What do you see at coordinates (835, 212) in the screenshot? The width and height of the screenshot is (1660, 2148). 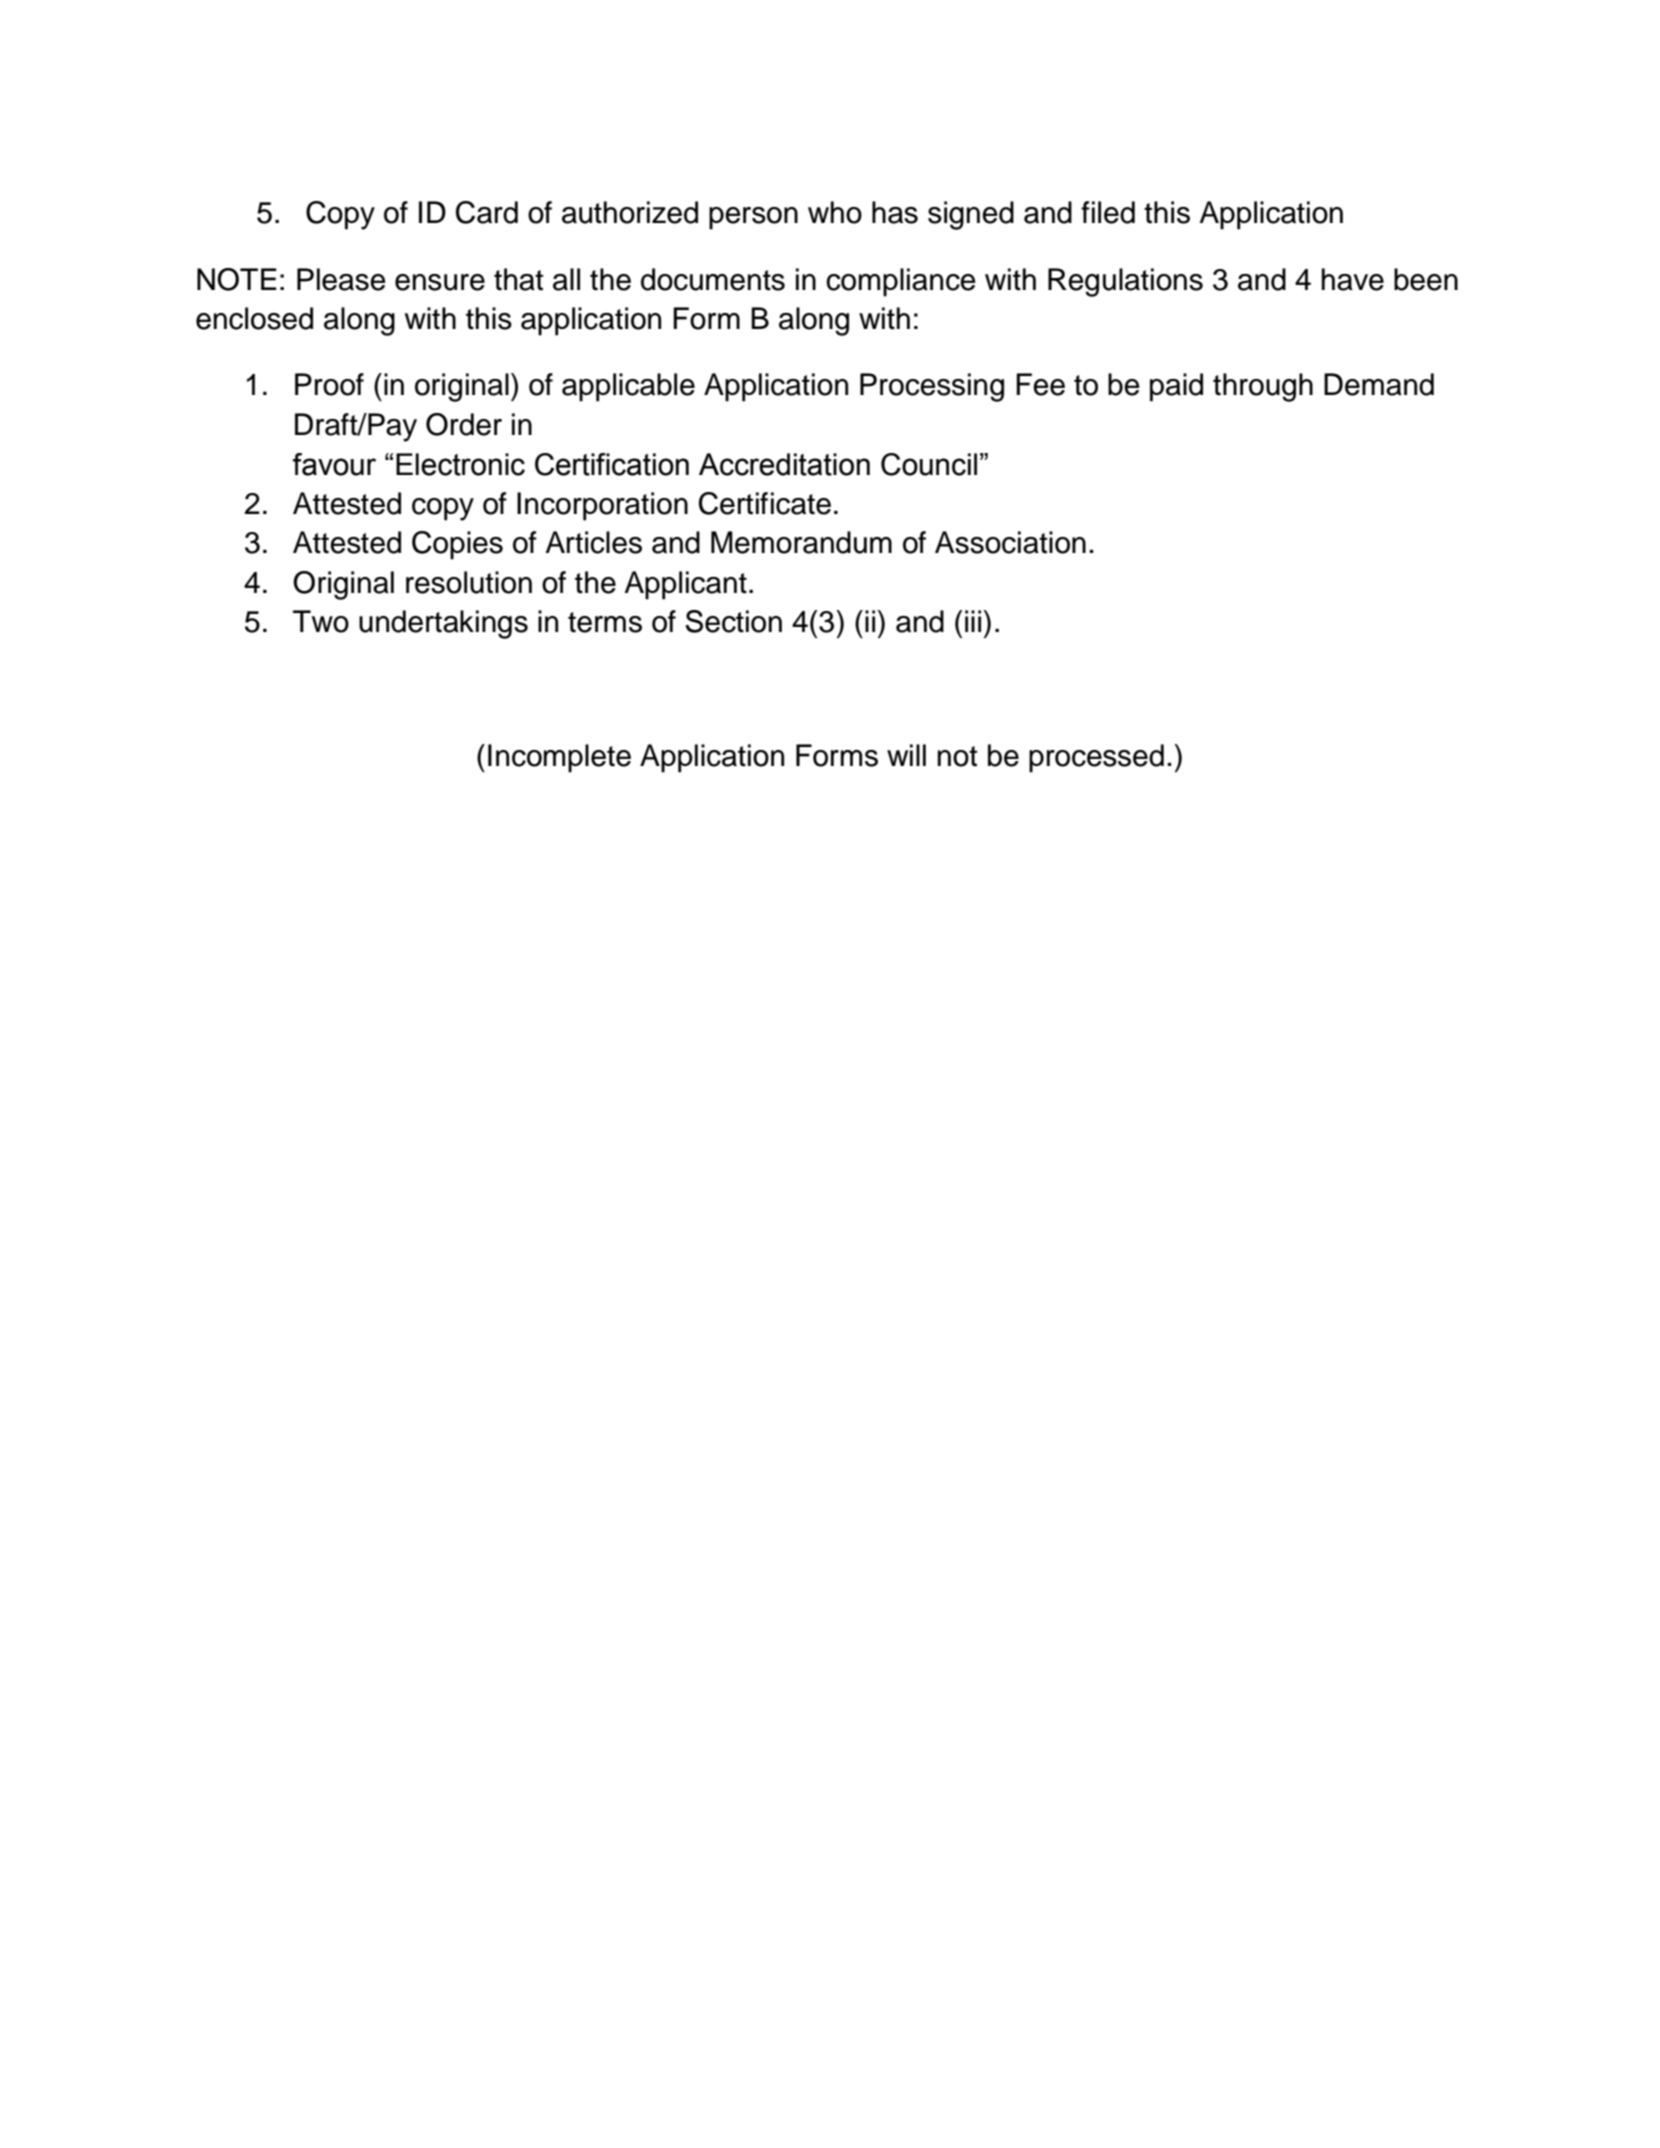 I see `who` at bounding box center [835, 212].
